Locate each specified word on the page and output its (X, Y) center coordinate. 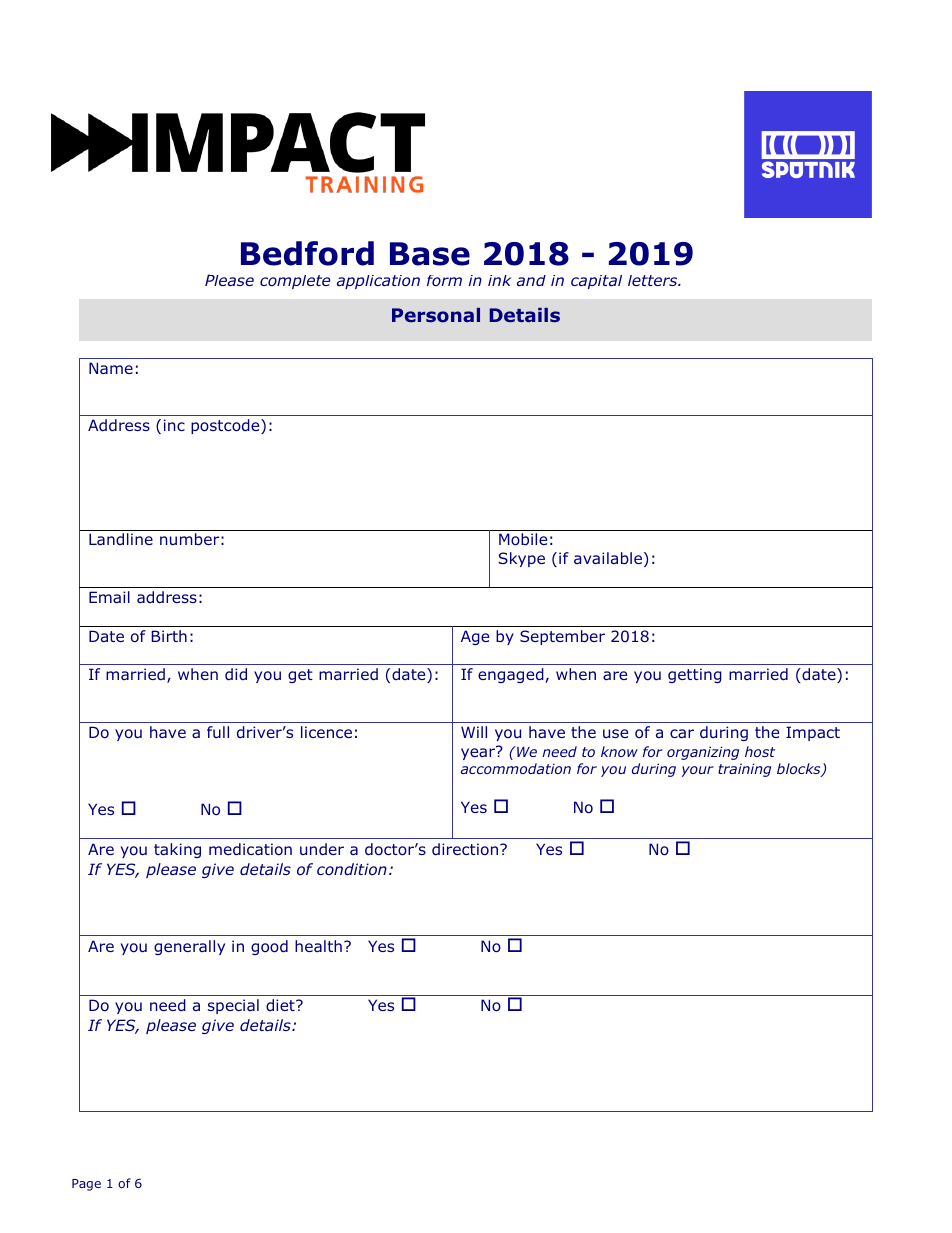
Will (474, 732)
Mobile (523, 539)
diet (281, 1005)
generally (189, 947)
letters (654, 280)
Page (86, 1185)
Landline (121, 539)
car (682, 733)
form (444, 280)
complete (295, 282)
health (318, 946)
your (698, 771)
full (218, 732)
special (233, 1006)
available (608, 558)
